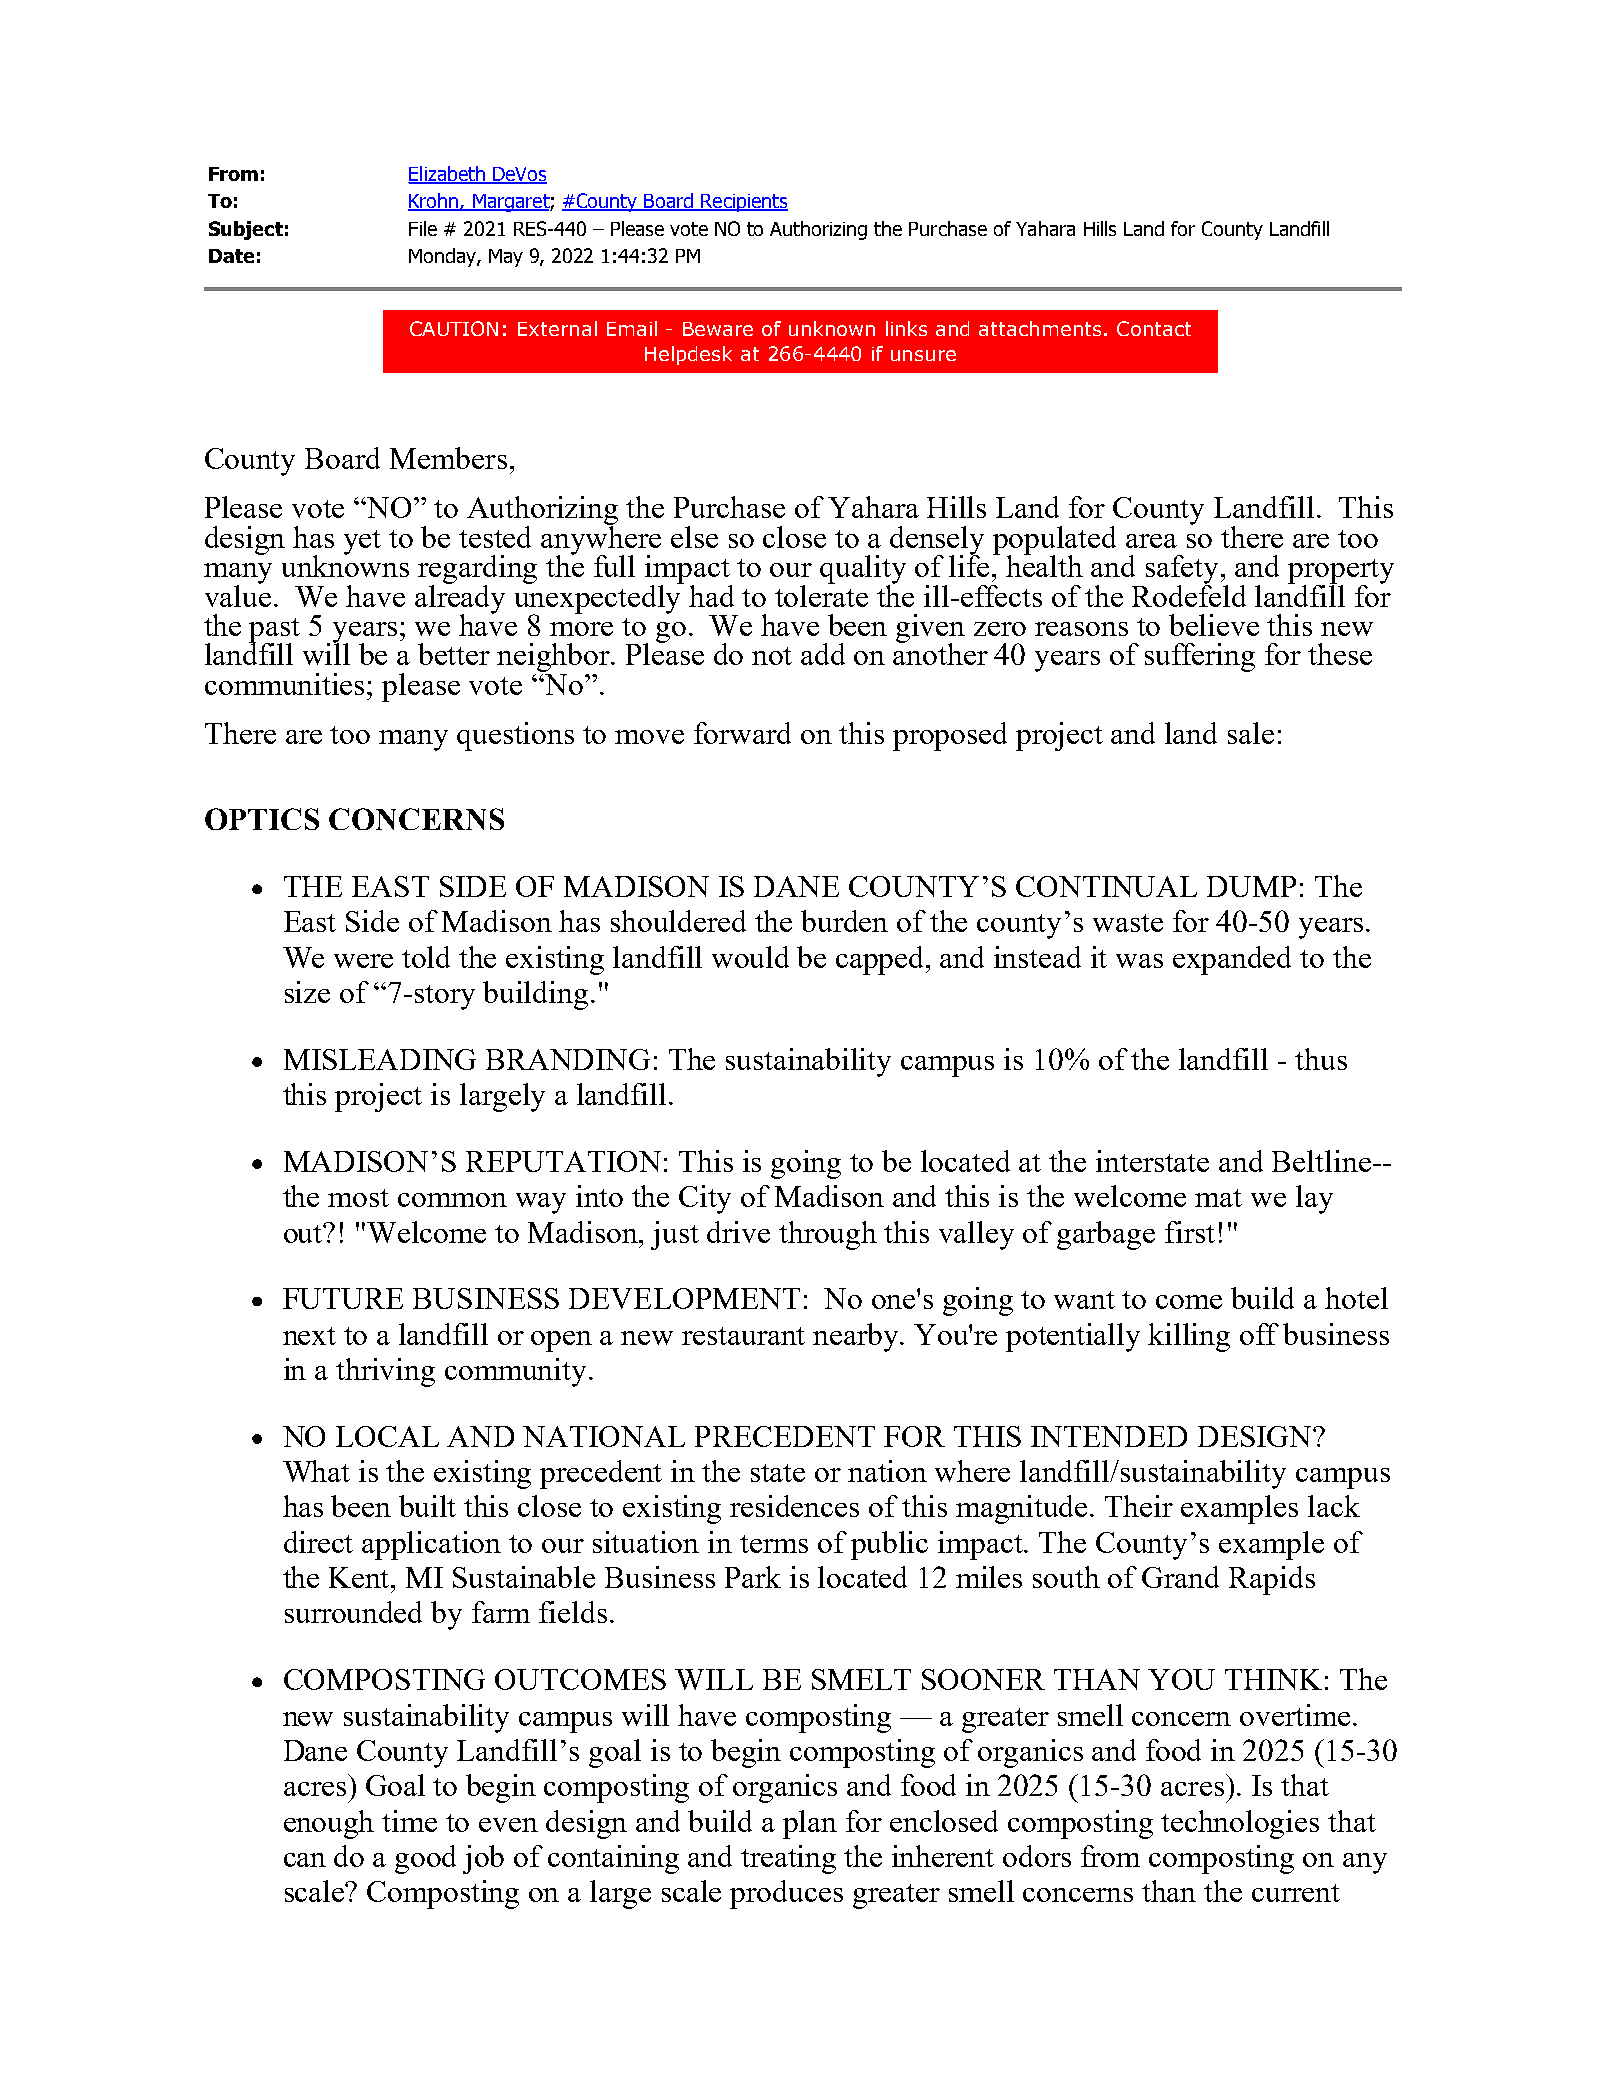 Image resolution: width=1602 pixels, height=2073 pixels. I want to click on enough, so click(329, 1824).
